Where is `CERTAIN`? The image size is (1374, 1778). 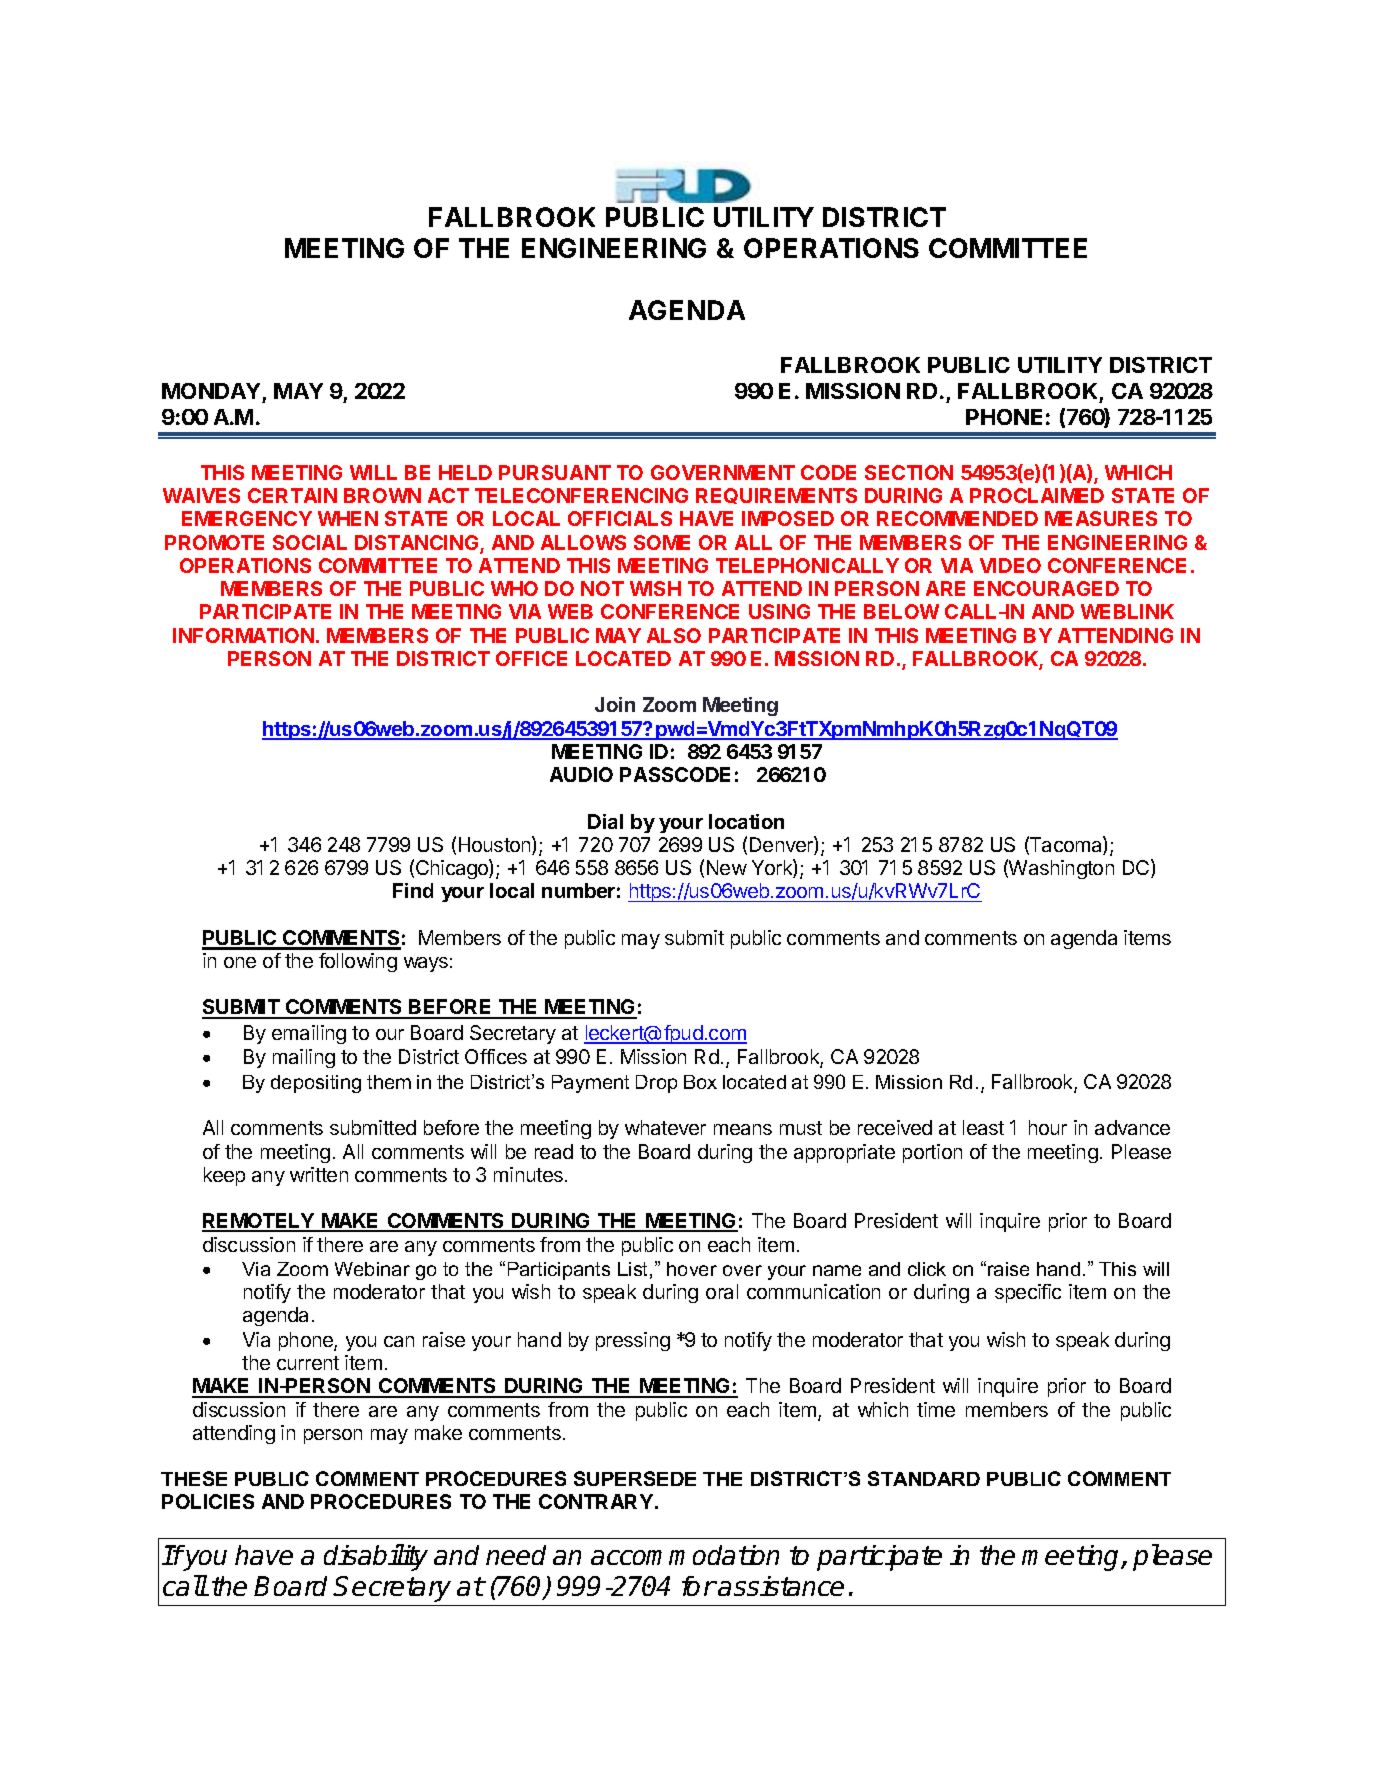 CERTAIN is located at coordinates (292, 495).
